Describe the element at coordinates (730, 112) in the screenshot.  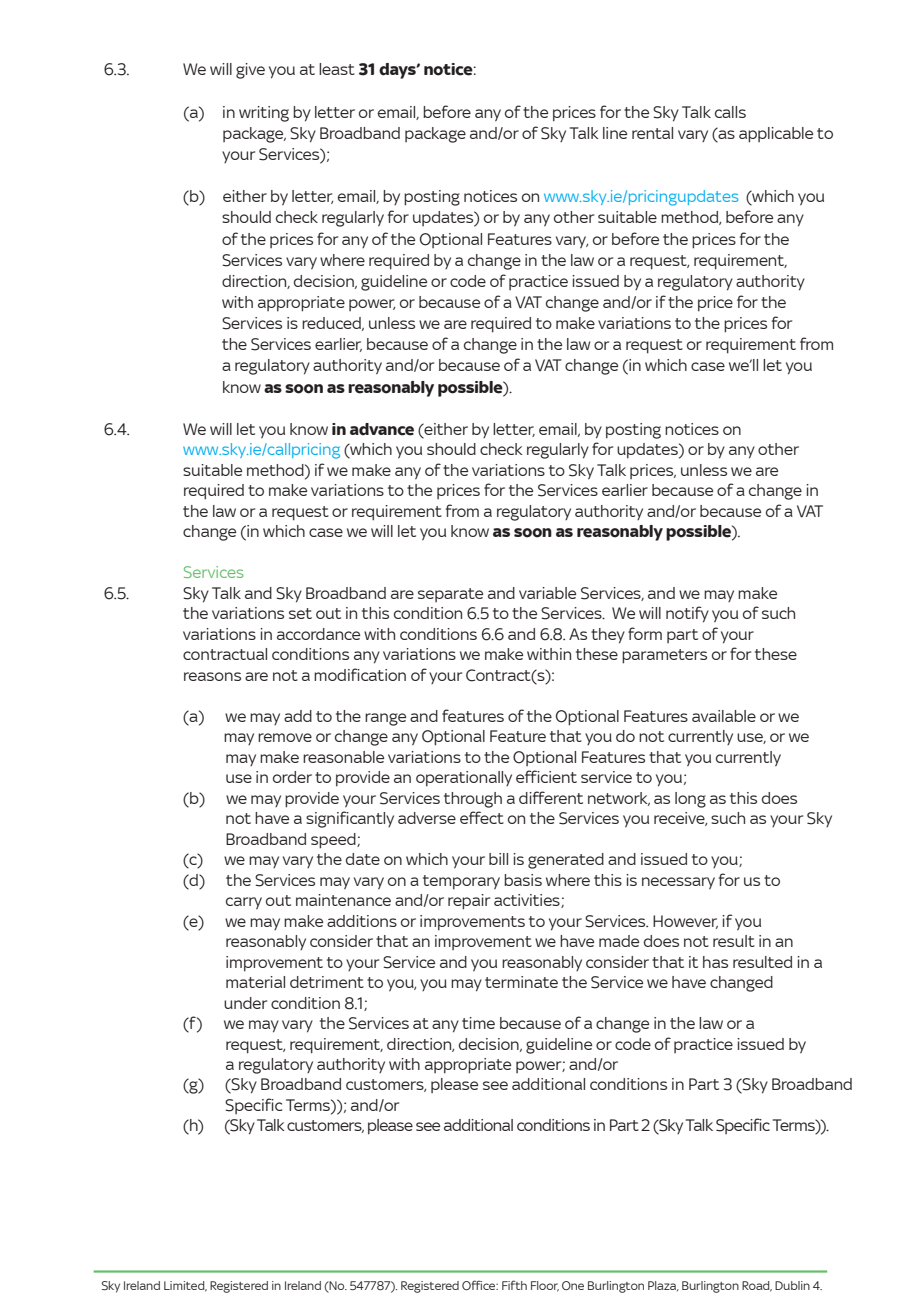
I see `calls` at that location.
